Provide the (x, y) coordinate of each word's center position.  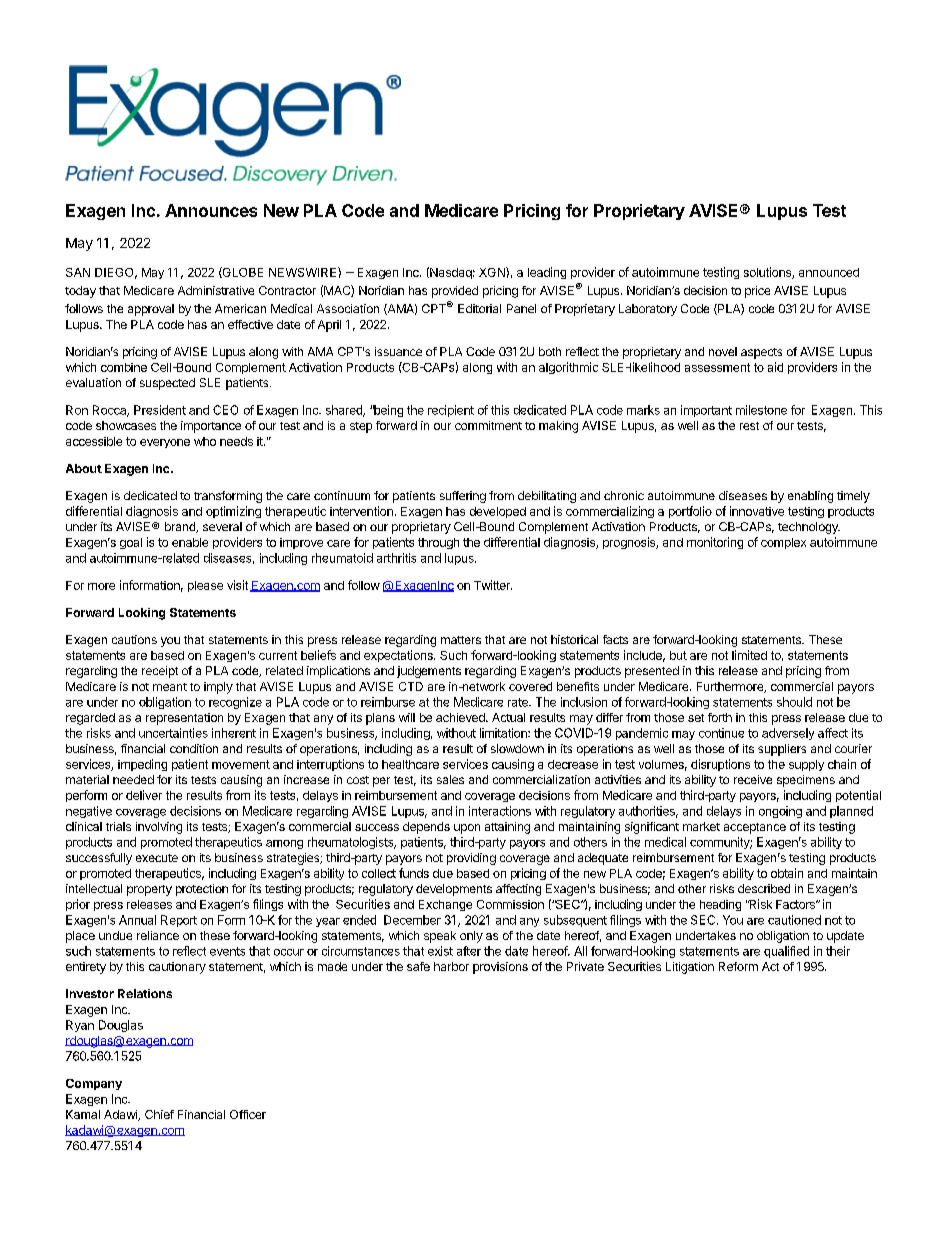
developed (498, 512)
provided (455, 292)
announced (829, 272)
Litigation (690, 968)
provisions (500, 968)
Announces (211, 210)
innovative (757, 511)
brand (181, 527)
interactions (500, 811)
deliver (144, 795)
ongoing (780, 812)
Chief (159, 1114)
